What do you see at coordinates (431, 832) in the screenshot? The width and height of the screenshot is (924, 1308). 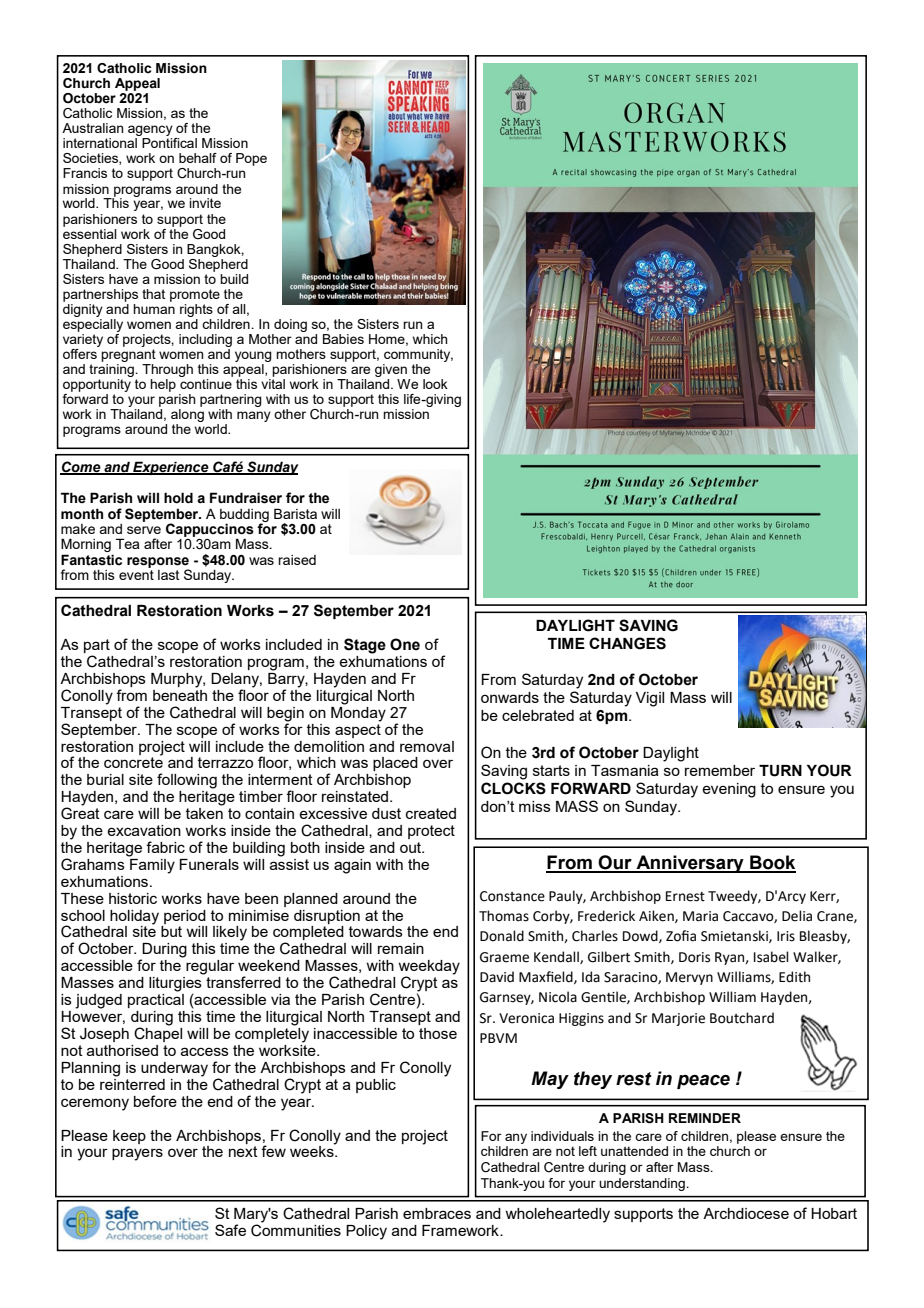 I see `protect` at bounding box center [431, 832].
